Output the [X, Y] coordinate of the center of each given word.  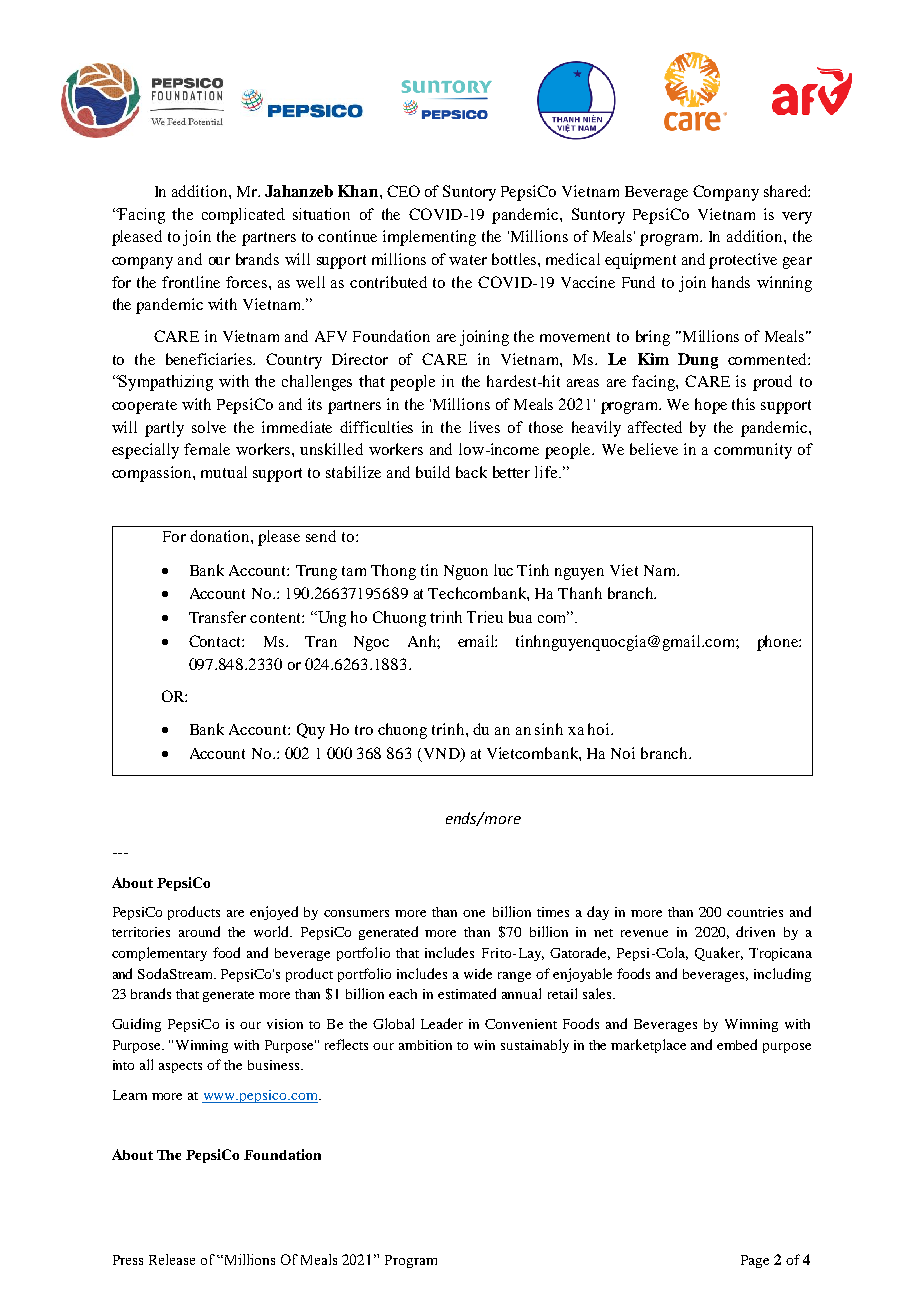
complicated [243, 216]
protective [743, 261]
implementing [429, 238]
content [276, 618]
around [199, 931]
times [553, 912]
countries [755, 912]
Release [172, 1259]
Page [755, 1261]
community [753, 451]
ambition [425, 1045]
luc [503, 570]
